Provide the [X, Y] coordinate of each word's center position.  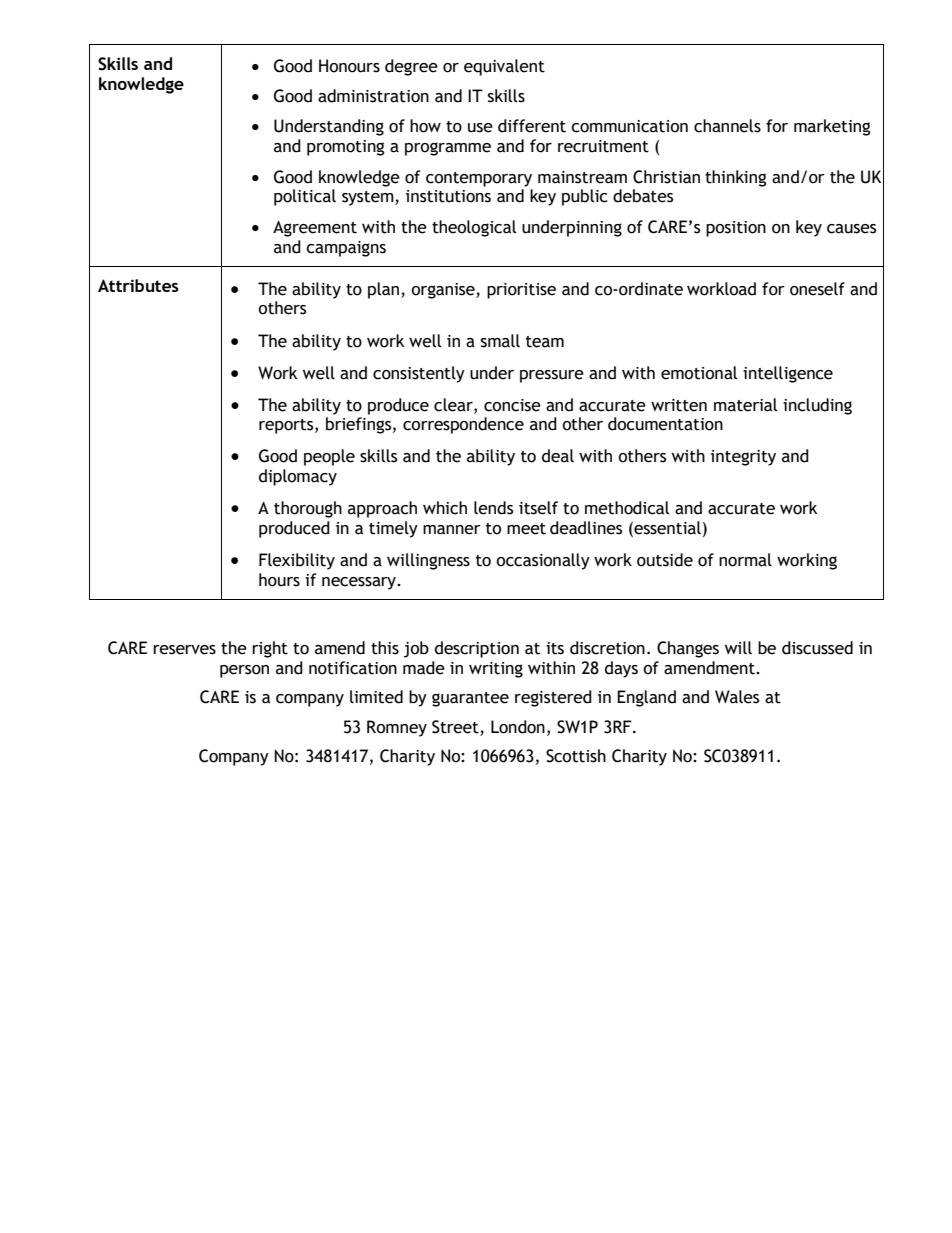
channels [727, 126]
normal [745, 560]
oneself [817, 289]
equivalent [504, 67]
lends [493, 508]
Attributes [138, 285]
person [244, 671]
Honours [349, 66]
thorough [308, 509]
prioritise [521, 291]
